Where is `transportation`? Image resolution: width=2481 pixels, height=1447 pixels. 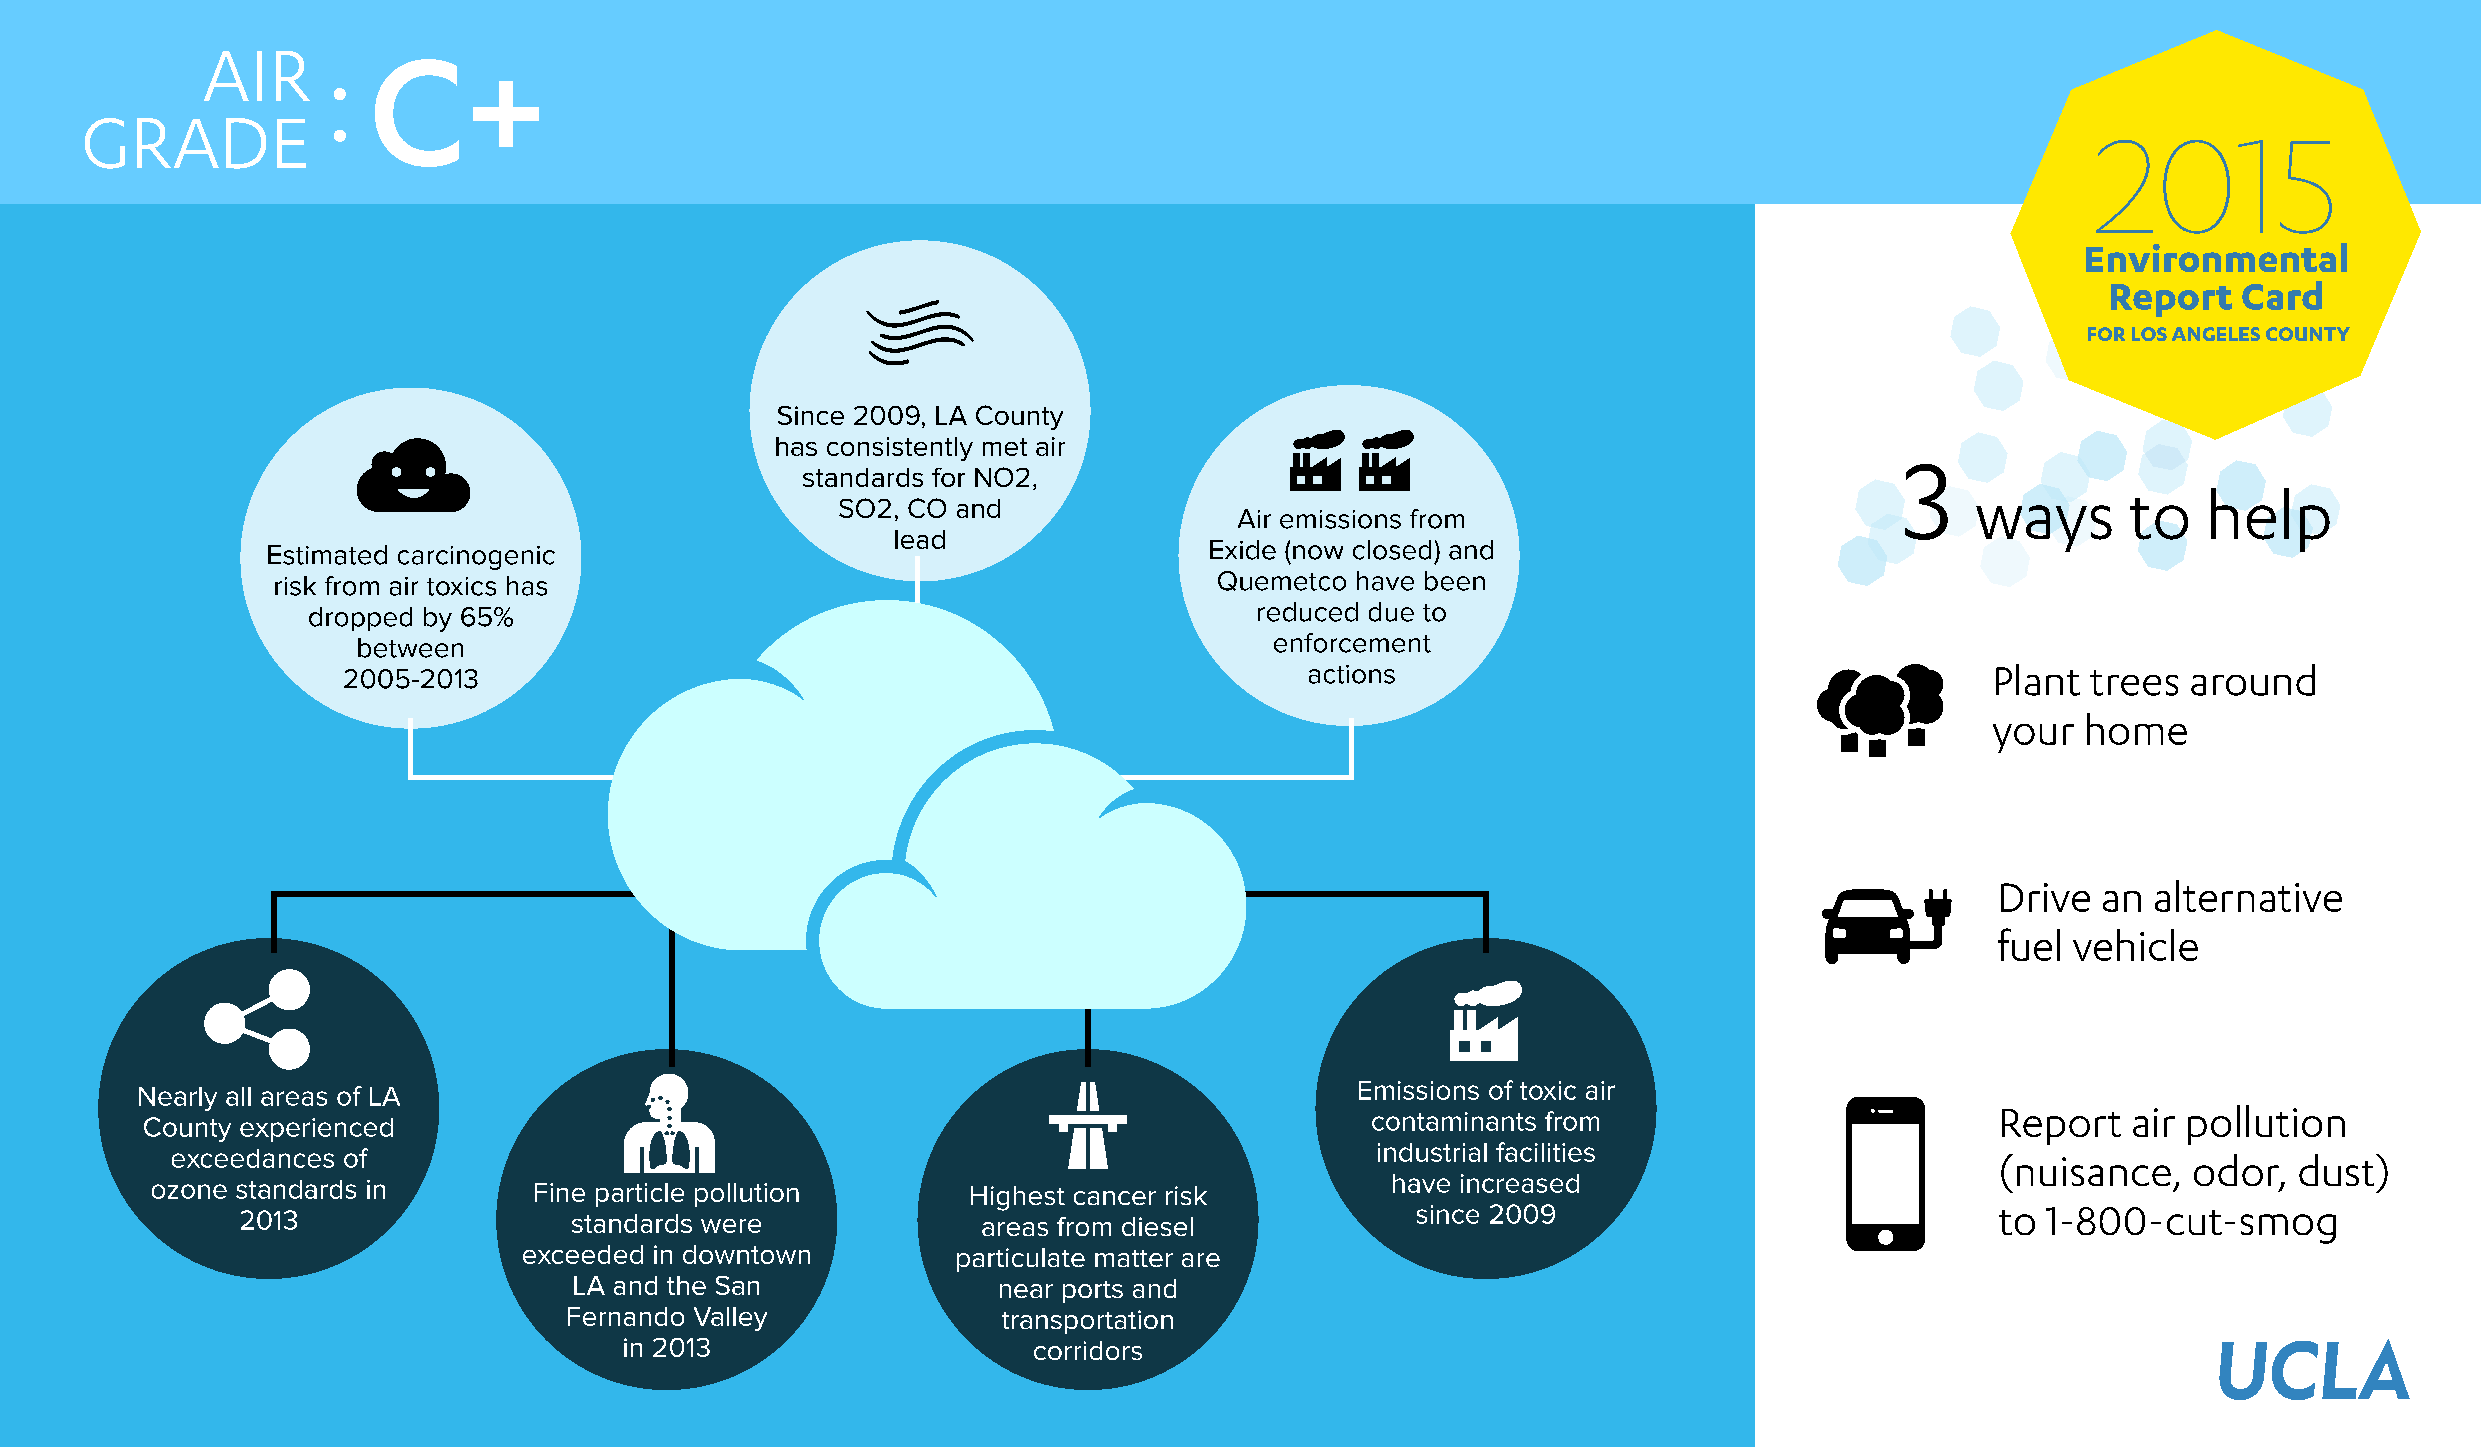 transportation is located at coordinates (1087, 1322).
